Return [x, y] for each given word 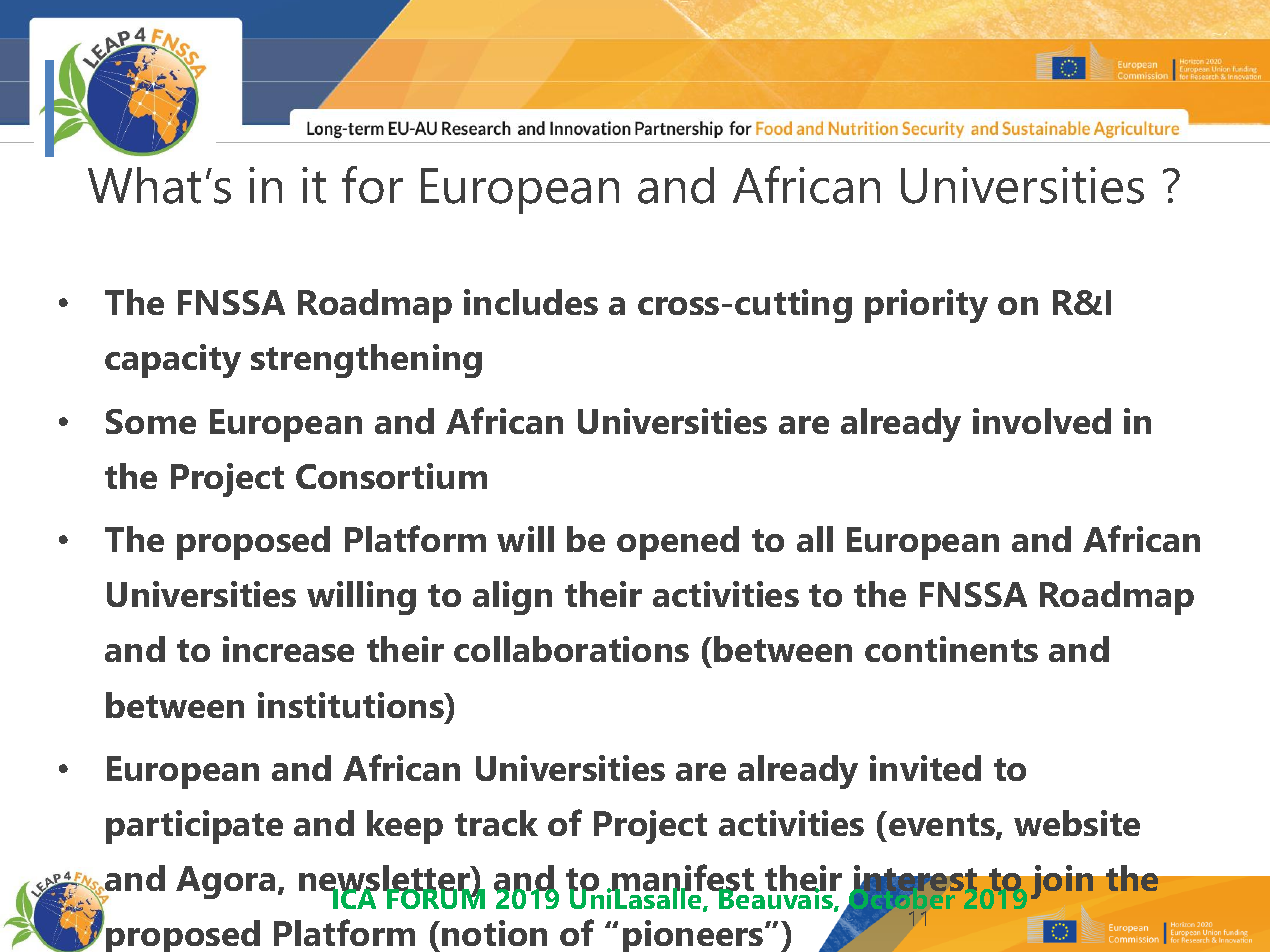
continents [951, 649]
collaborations [571, 649]
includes [531, 302]
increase [288, 649]
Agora [225, 882]
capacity [173, 361]
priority [926, 306]
